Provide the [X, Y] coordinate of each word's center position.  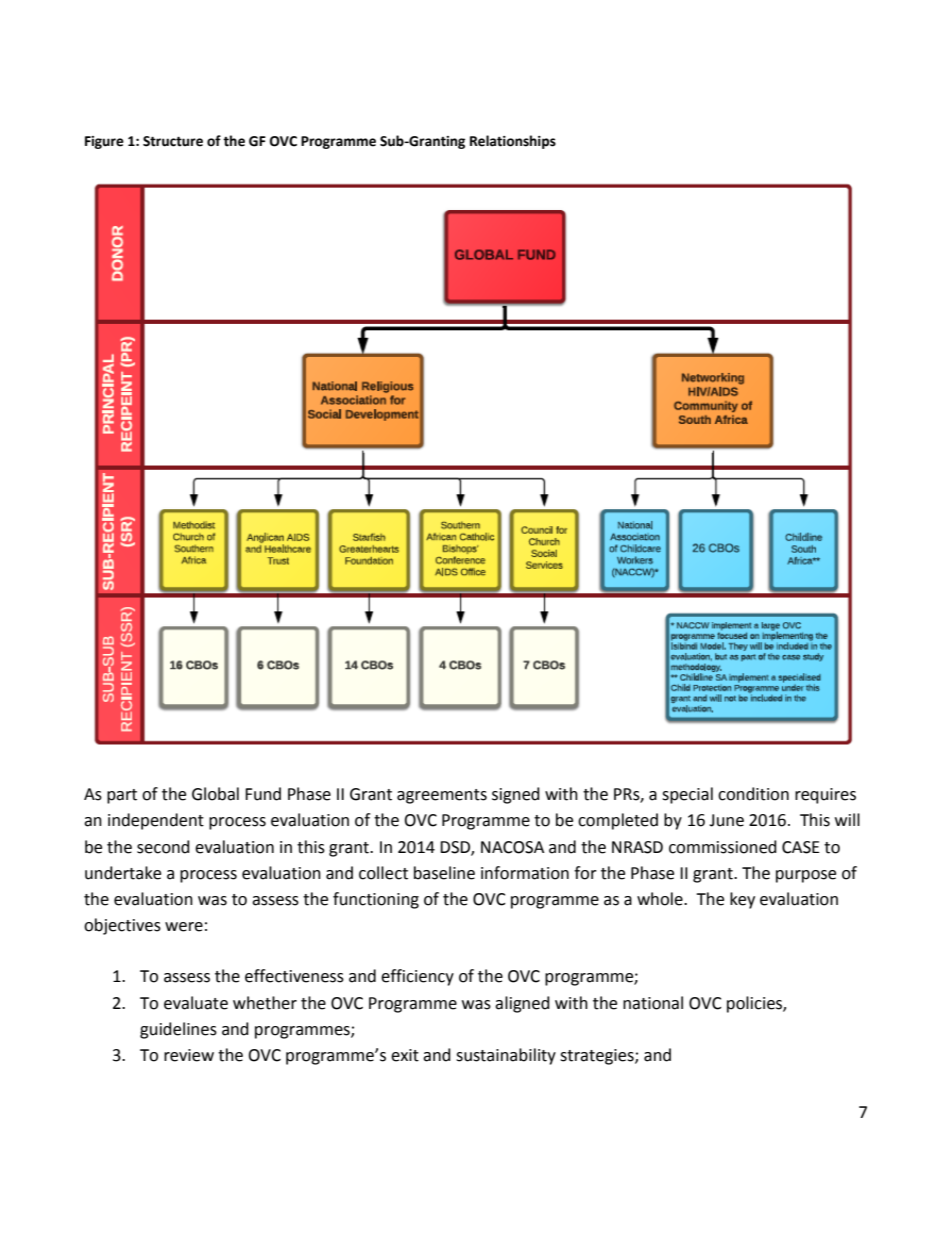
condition [753, 794]
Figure [104, 142]
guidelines [178, 1030]
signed [516, 795]
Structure [173, 141]
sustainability [506, 1056]
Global [215, 794]
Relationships [513, 142]
